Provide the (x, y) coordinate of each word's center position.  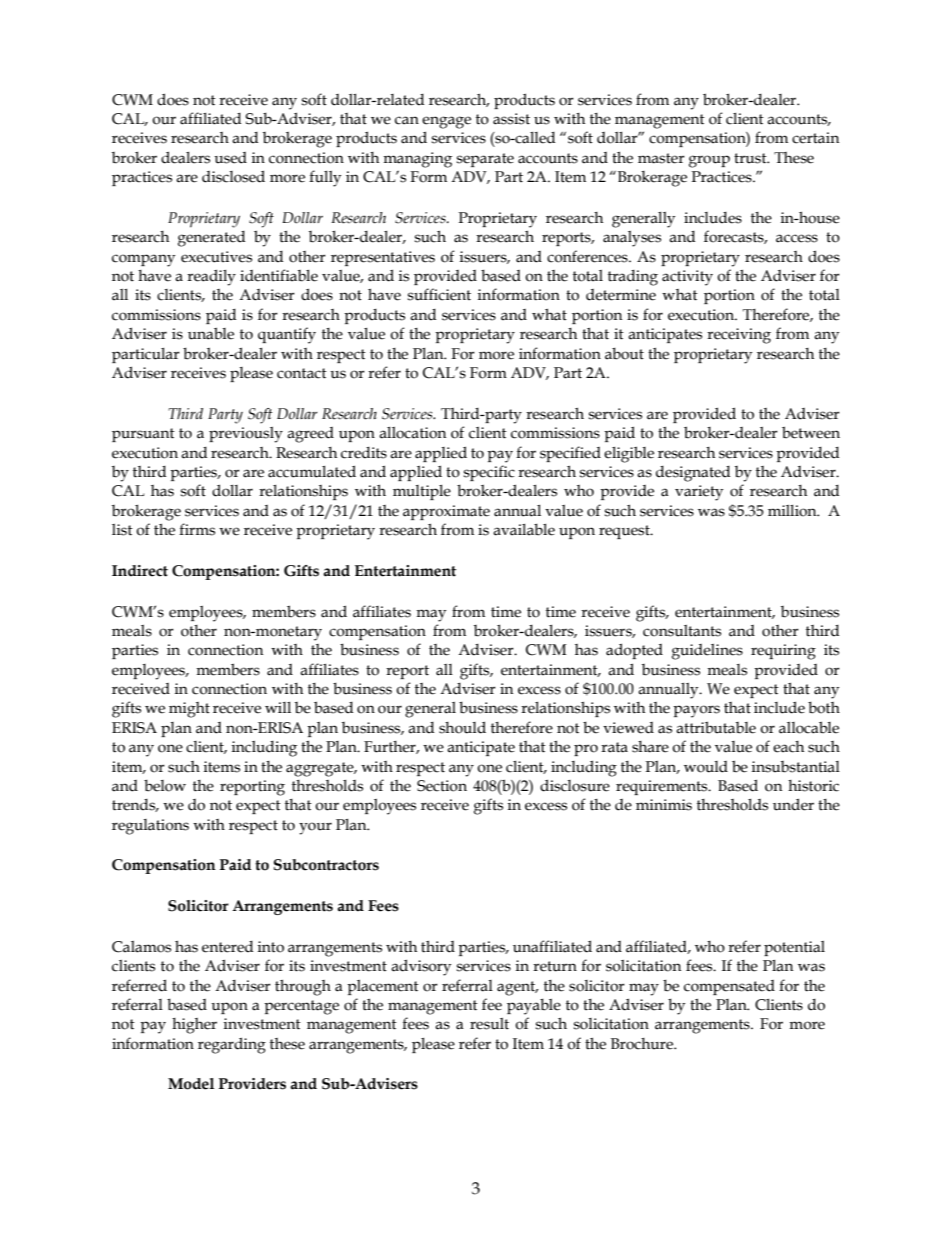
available (524, 529)
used (230, 158)
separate (485, 160)
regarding (232, 1045)
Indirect (140, 571)
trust (751, 158)
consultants (682, 631)
